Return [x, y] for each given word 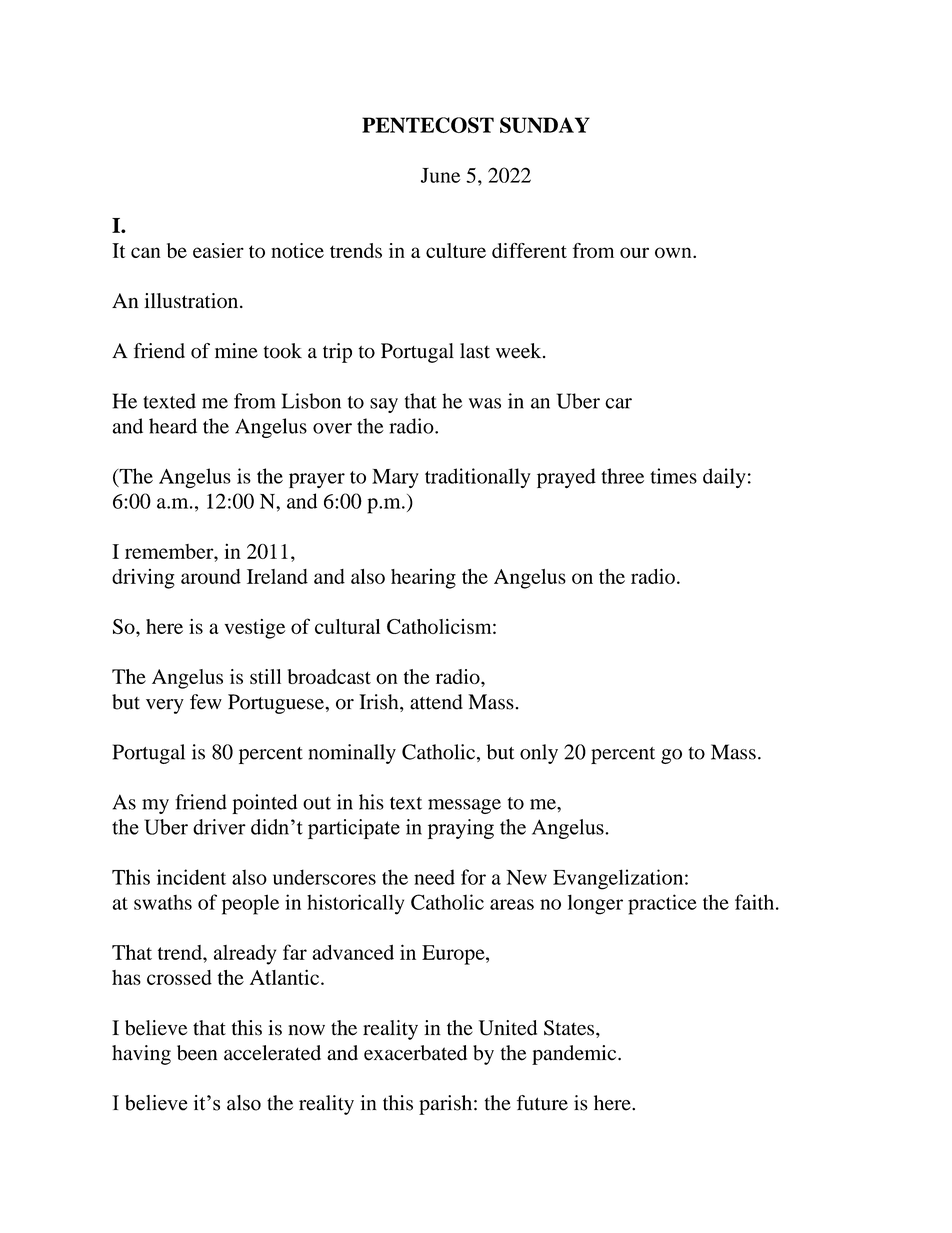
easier [218, 250]
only [539, 754]
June [440, 175]
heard [173, 426]
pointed [264, 804]
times [673, 476]
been [197, 1053]
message [464, 806]
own [674, 252]
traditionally [478, 478]
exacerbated [415, 1053]
